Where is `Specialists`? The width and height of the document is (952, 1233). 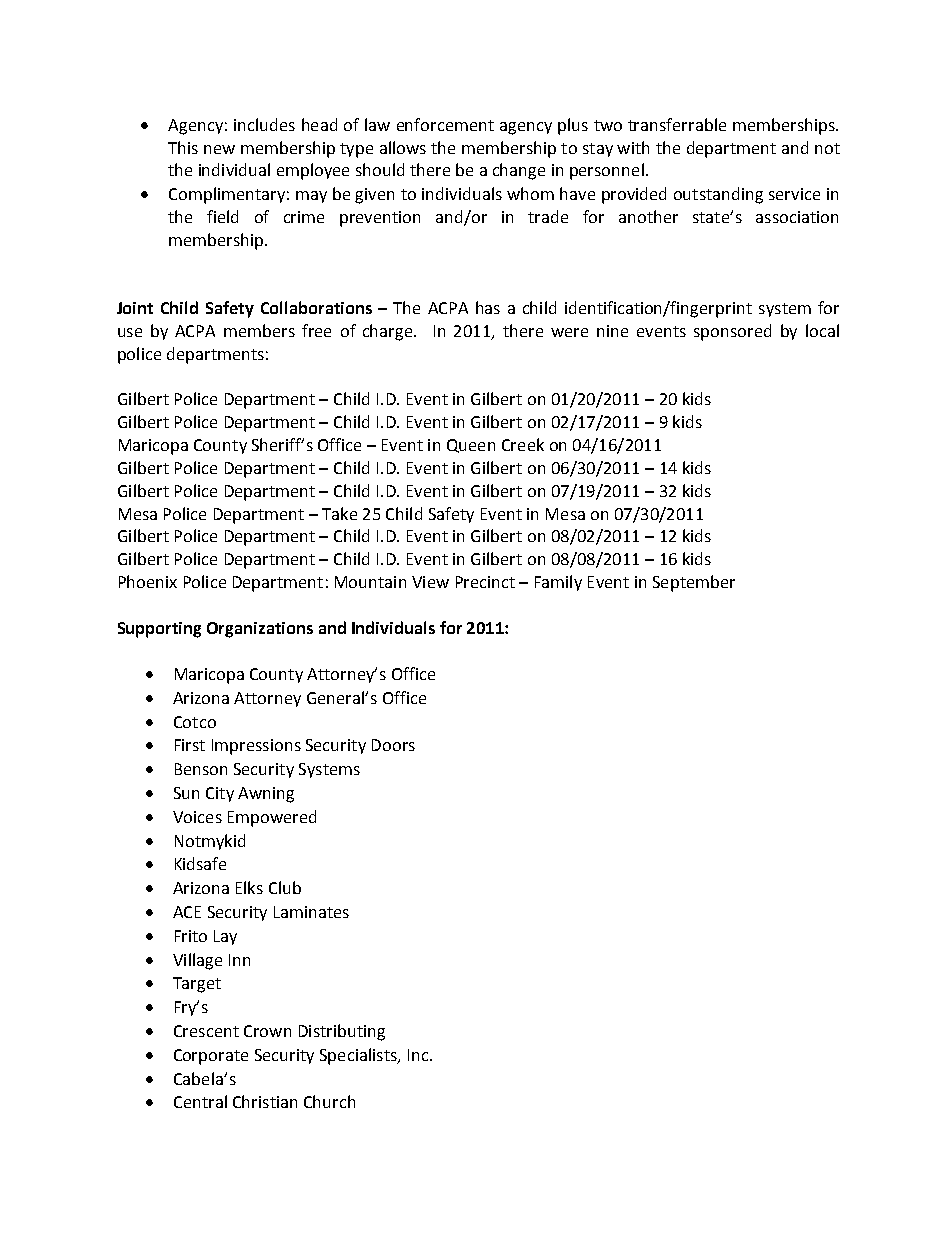 Specialists is located at coordinates (359, 1056).
